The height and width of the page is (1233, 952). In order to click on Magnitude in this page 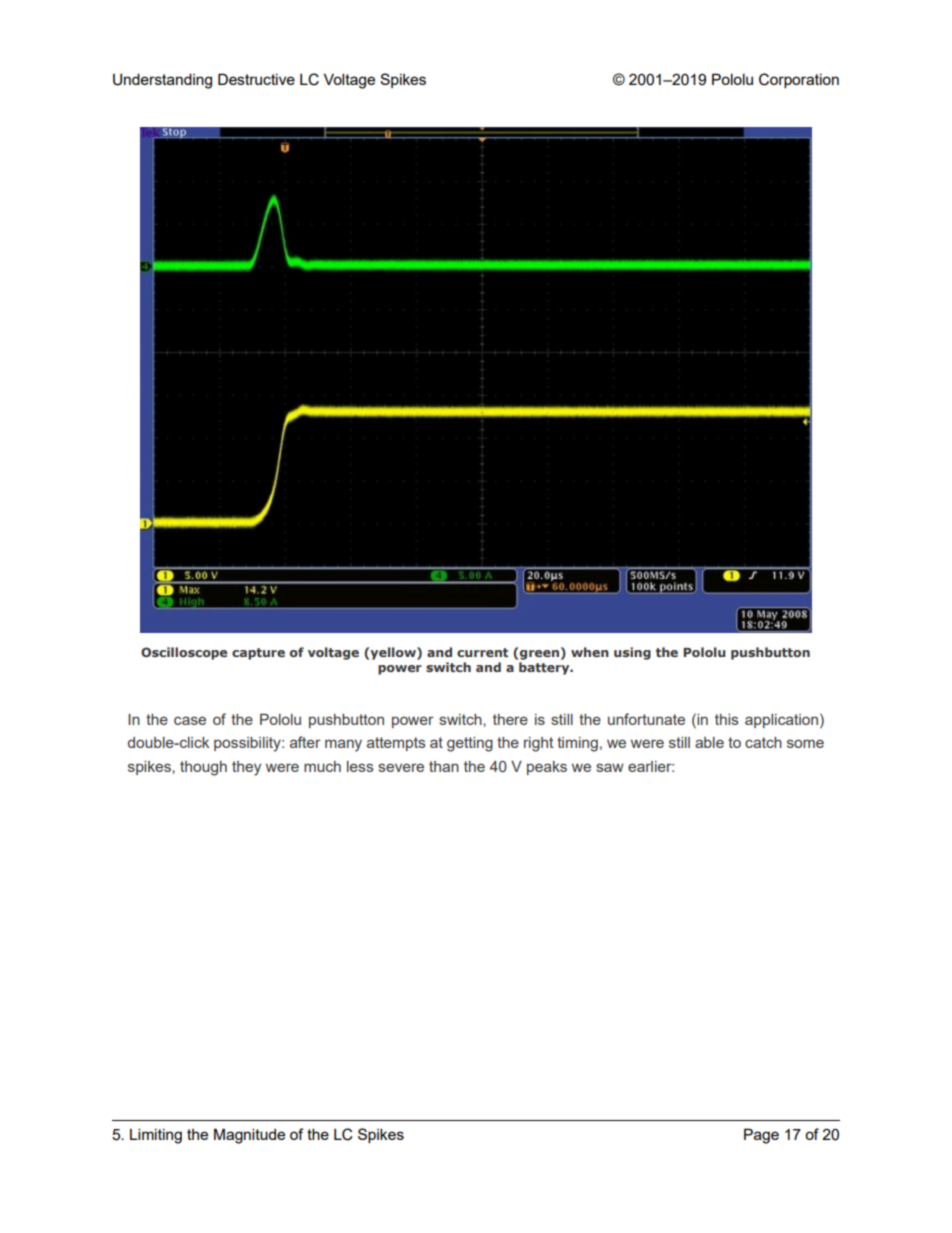, I will do `click(249, 1136)`.
